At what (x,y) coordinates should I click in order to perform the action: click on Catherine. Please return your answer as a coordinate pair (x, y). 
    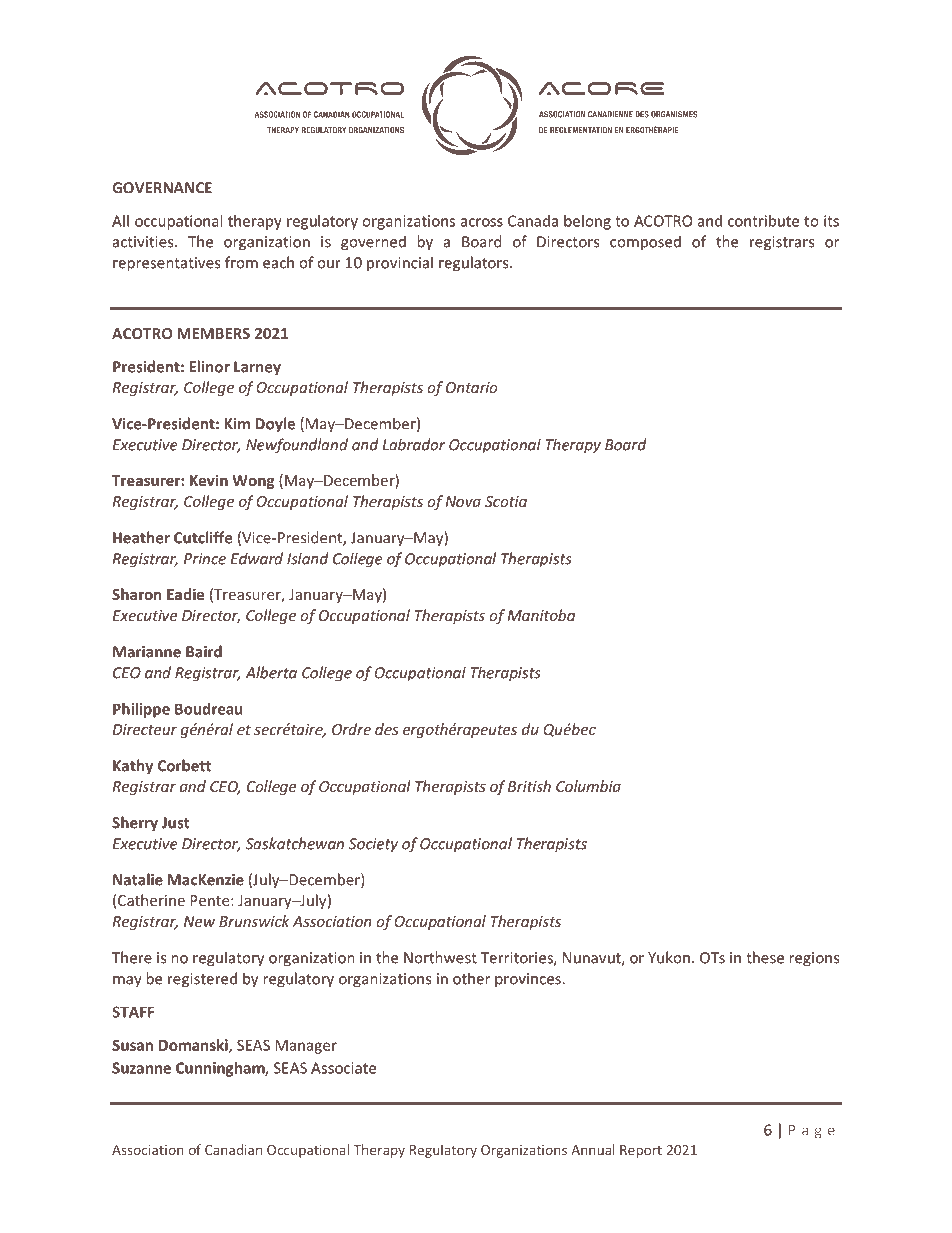
    Looking at the image, I should click on (151, 900).
